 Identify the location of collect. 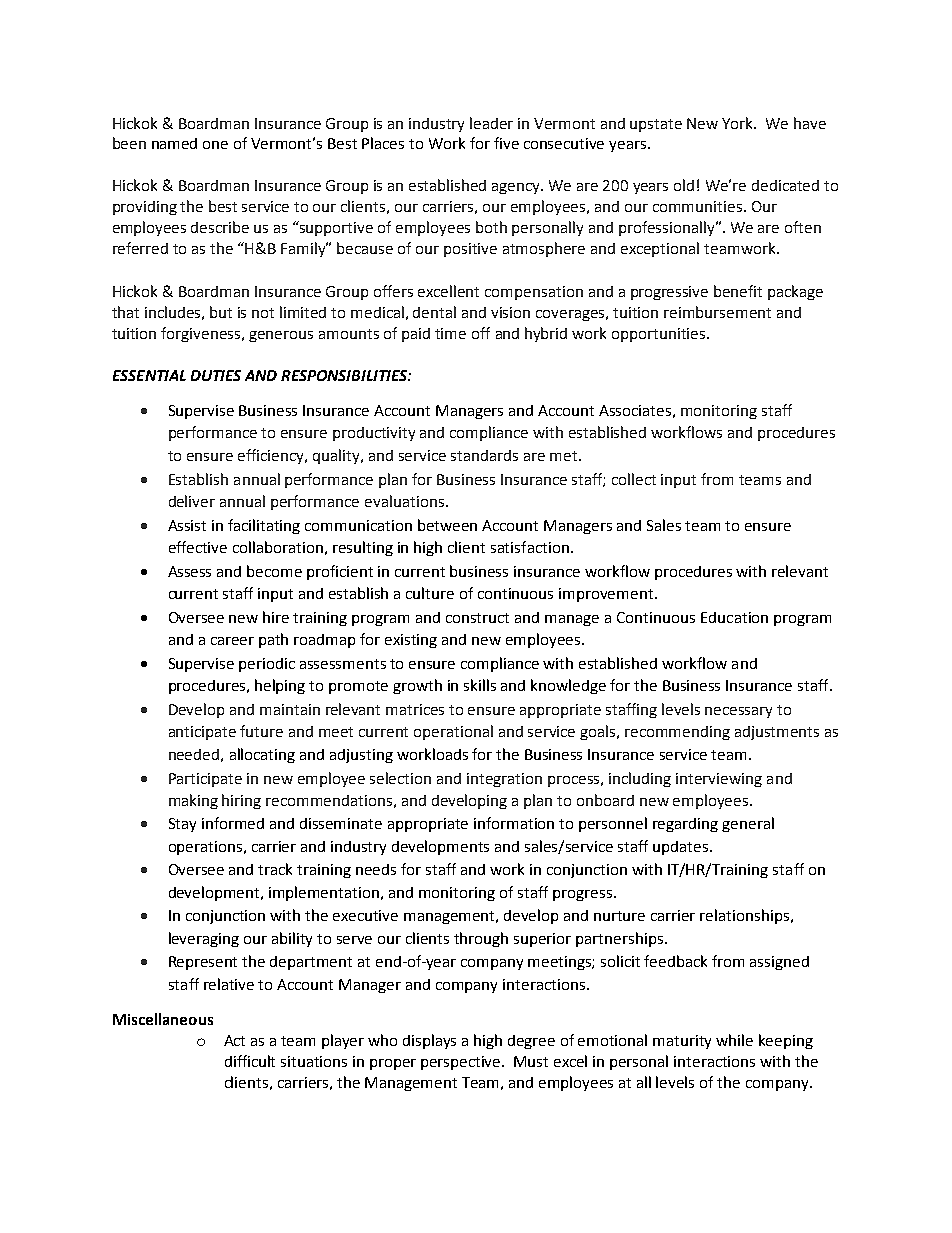
(634, 479).
